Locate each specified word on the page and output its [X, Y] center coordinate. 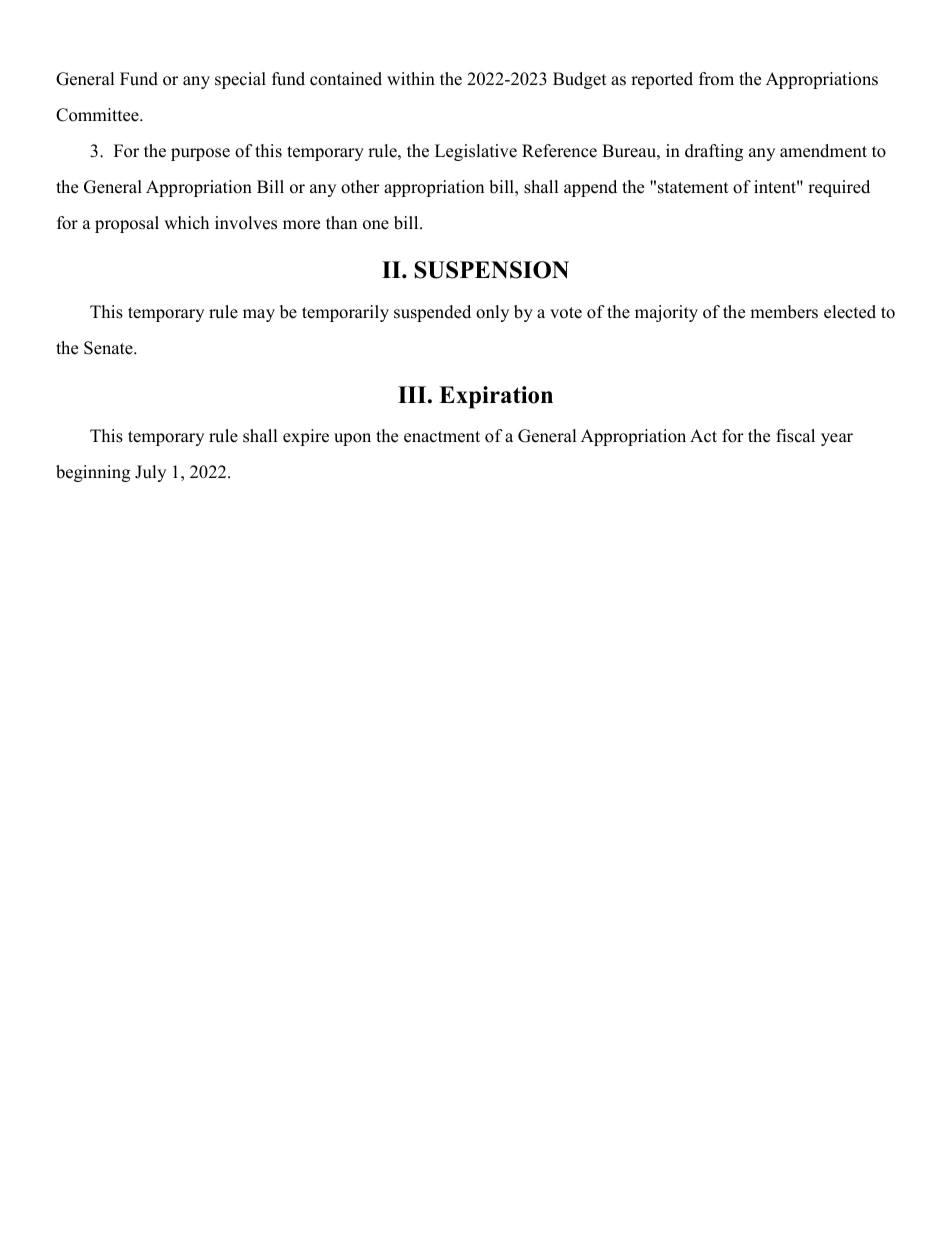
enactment [442, 437]
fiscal [795, 436]
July [150, 473]
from [716, 79]
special [240, 80]
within [411, 78]
